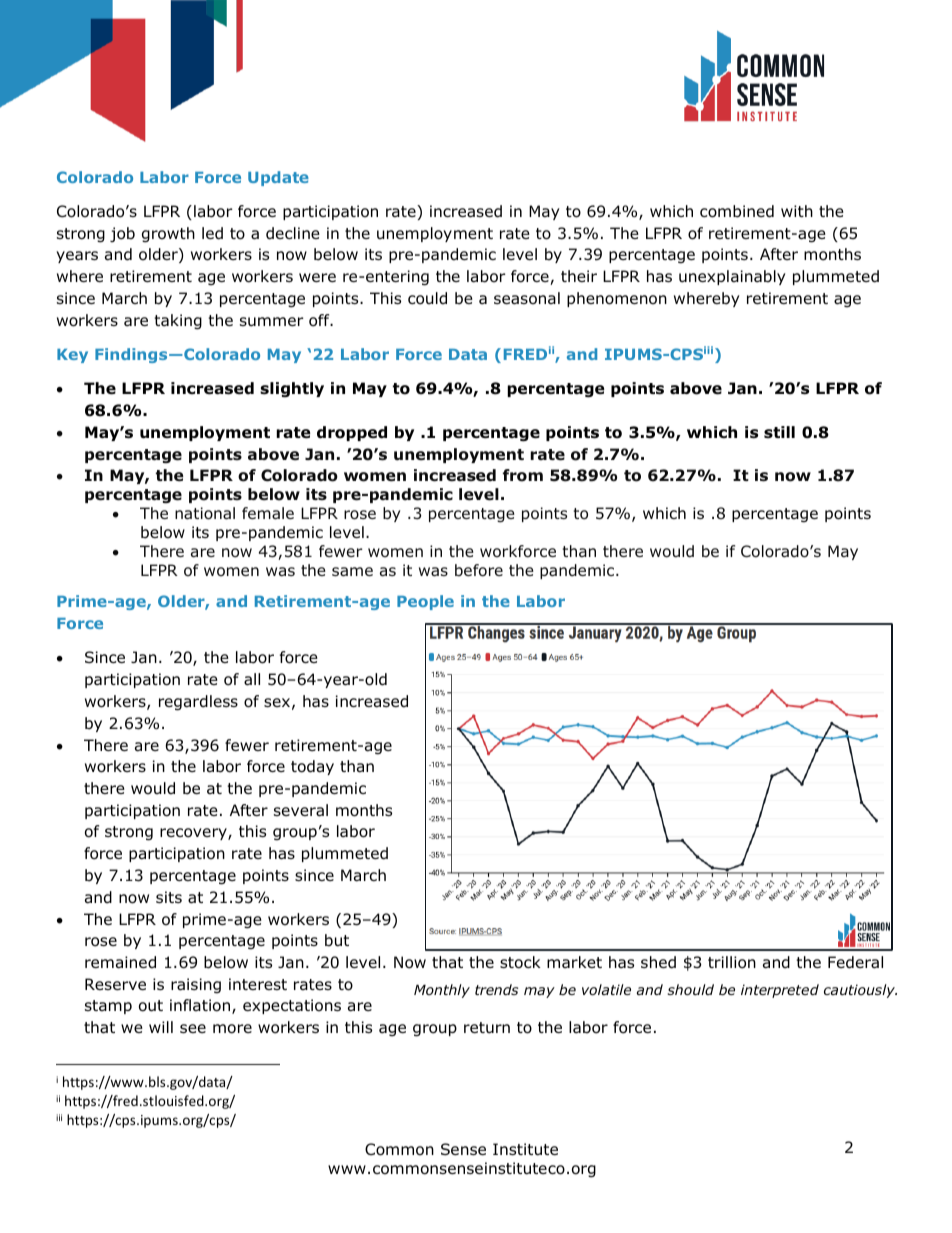 Image resolution: width=952 pixels, height=1233 pixels. What do you see at coordinates (151, 1006) in the screenshot?
I see `out` at bounding box center [151, 1006].
